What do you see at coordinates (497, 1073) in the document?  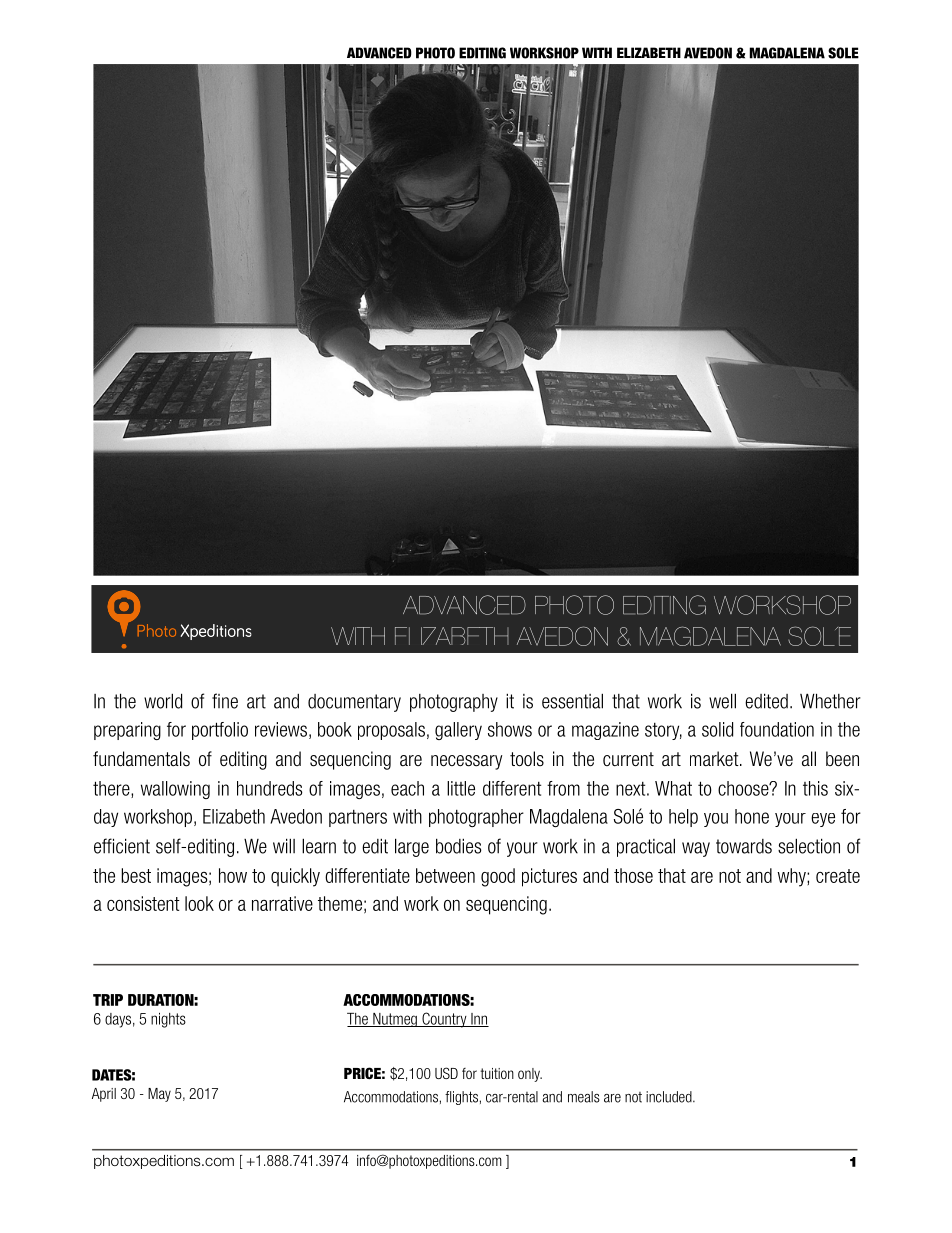 I see `tuition` at bounding box center [497, 1073].
